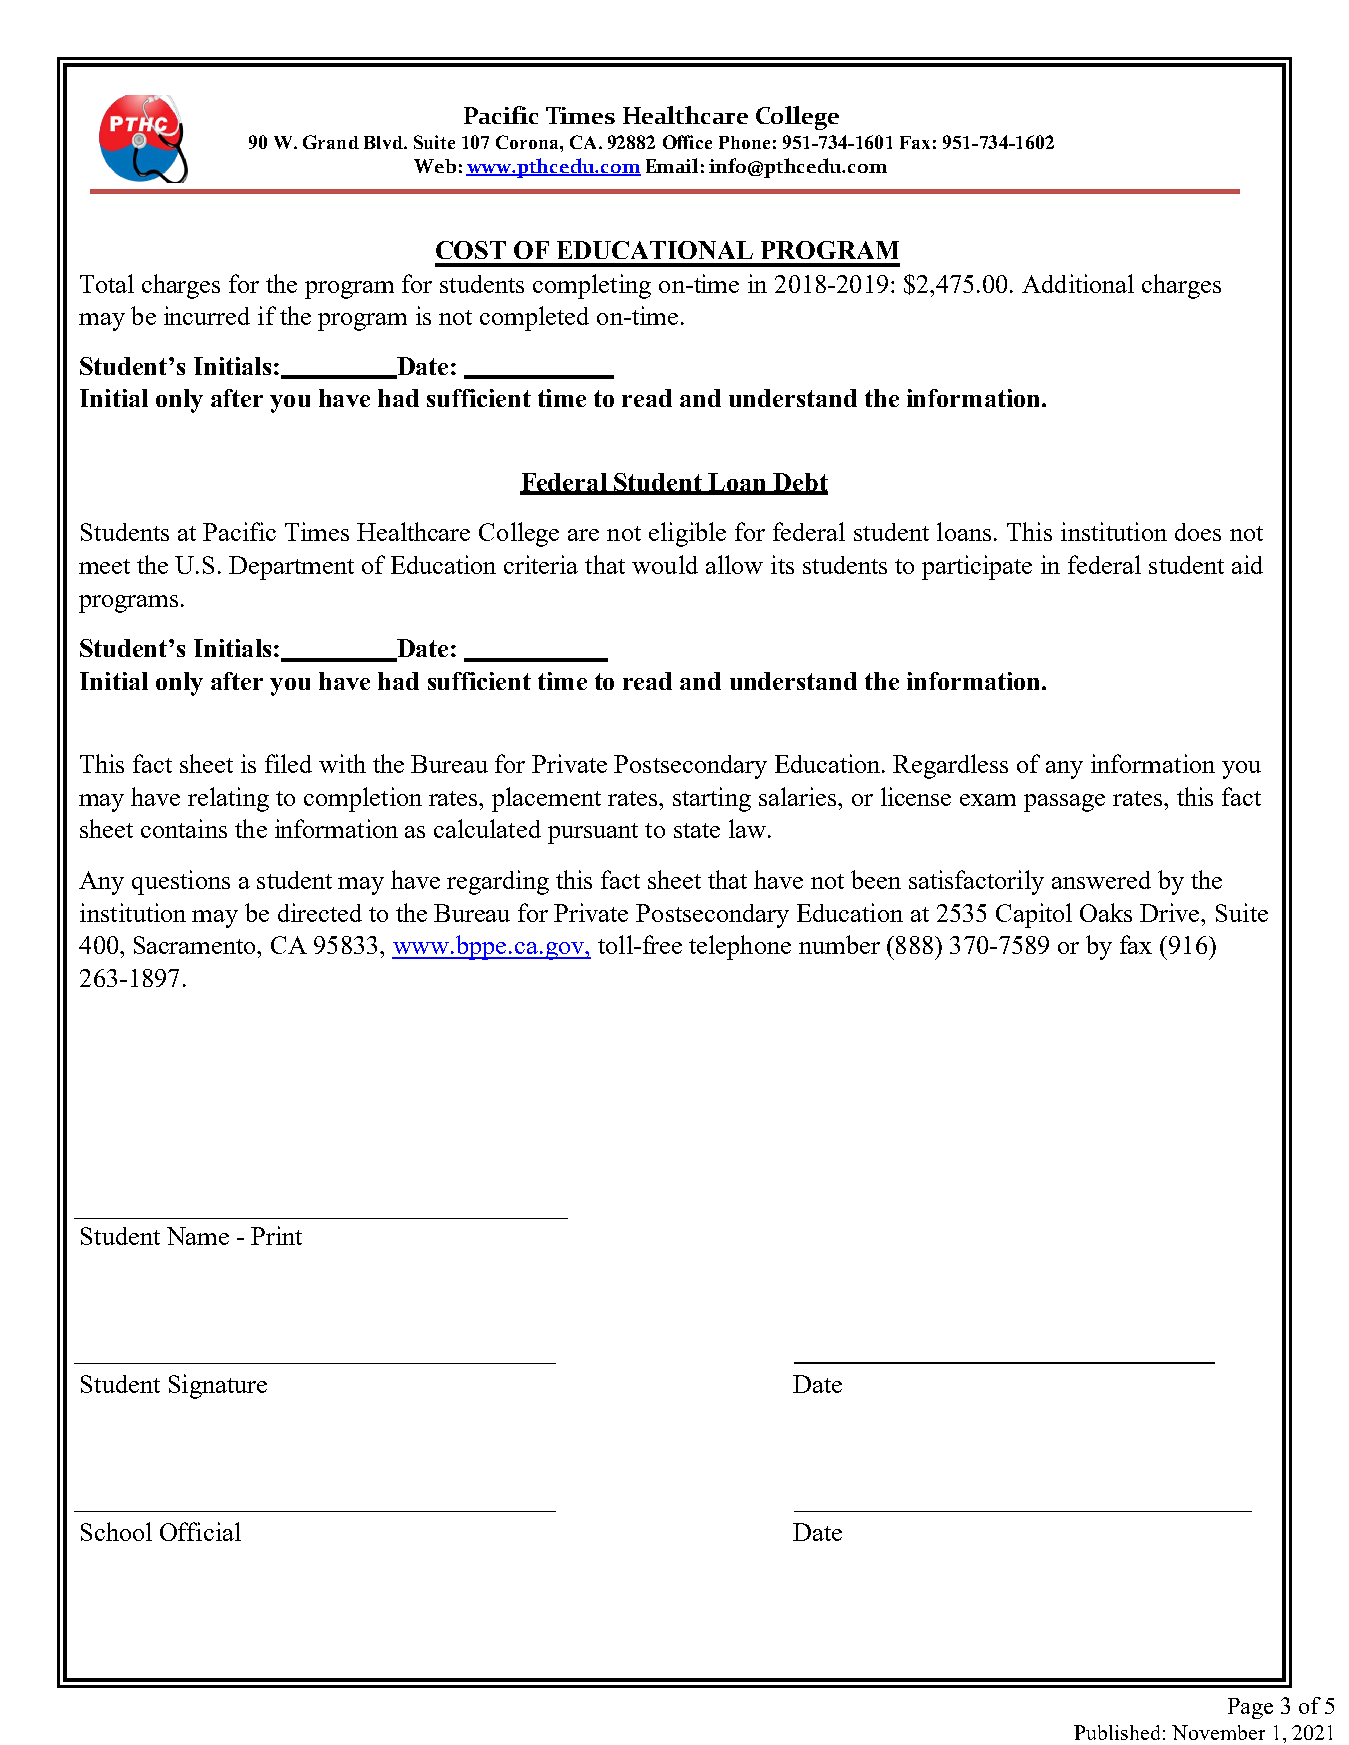 This document has width=1349, height=1745. I want to click on Sacramento, so click(196, 945).
